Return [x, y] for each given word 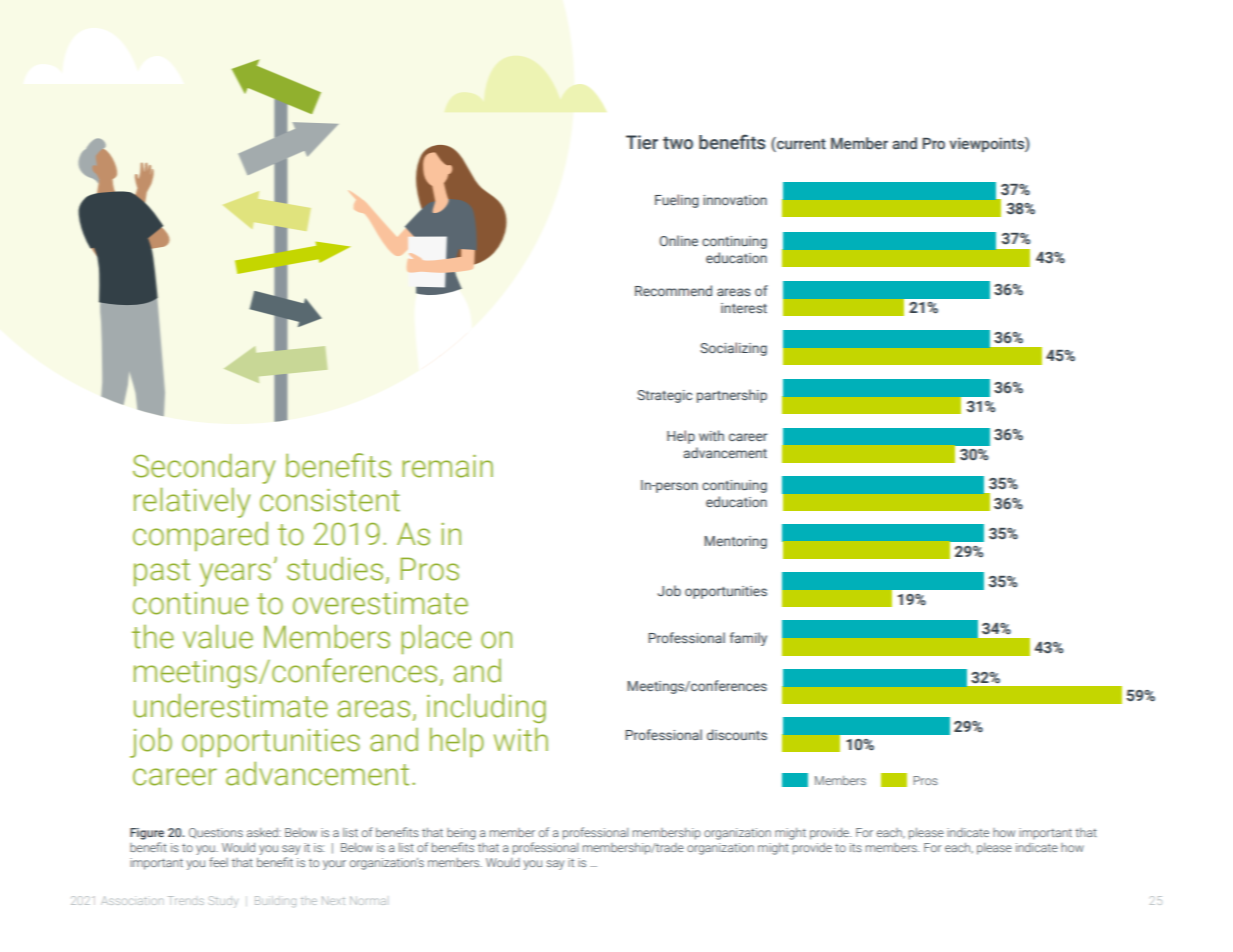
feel [218, 862]
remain [447, 466]
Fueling [677, 201]
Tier [642, 142]
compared [200, 536]
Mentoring [735, 542]
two [678, 143]
